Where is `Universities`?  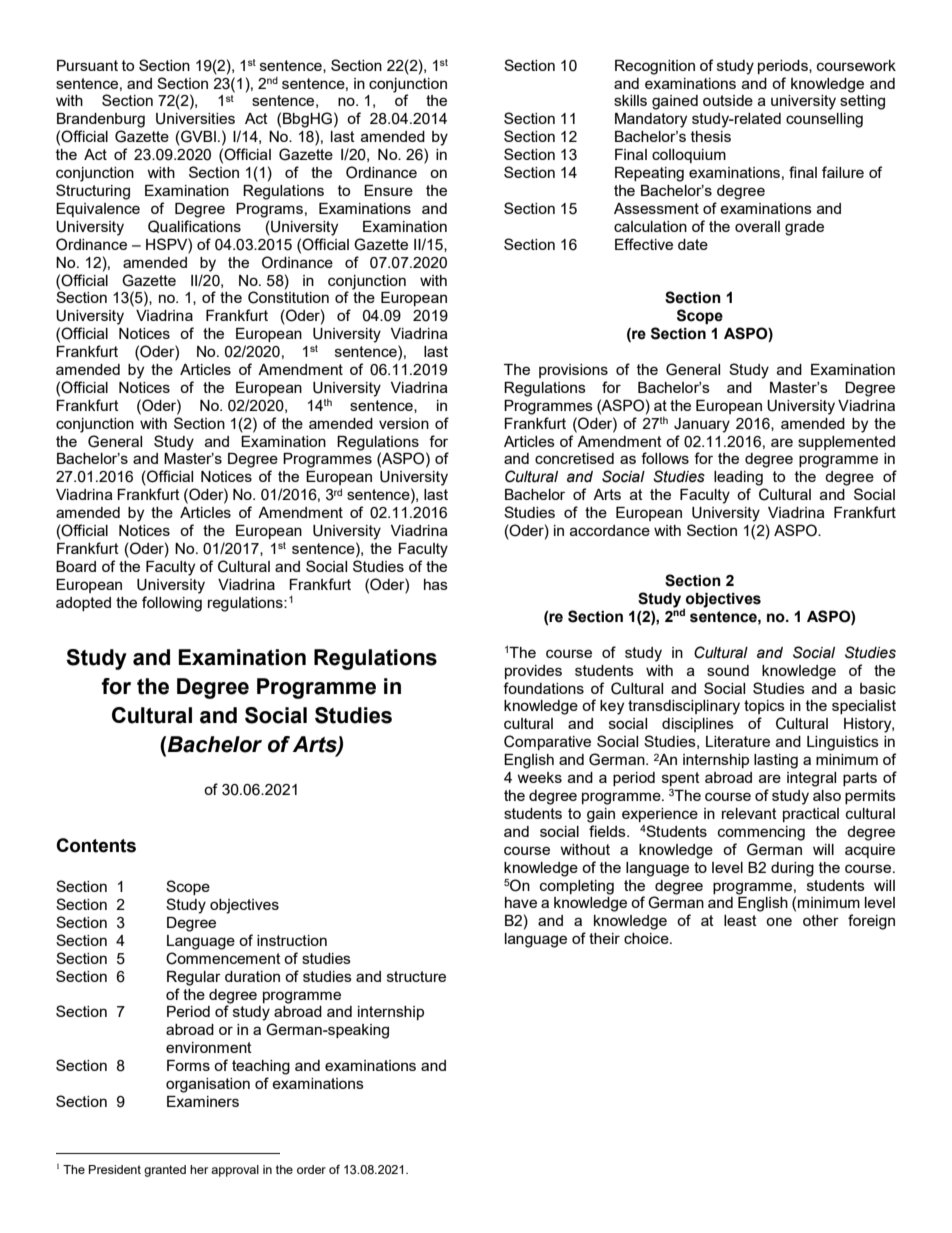 Universities is located at coordinates (195, 119).
